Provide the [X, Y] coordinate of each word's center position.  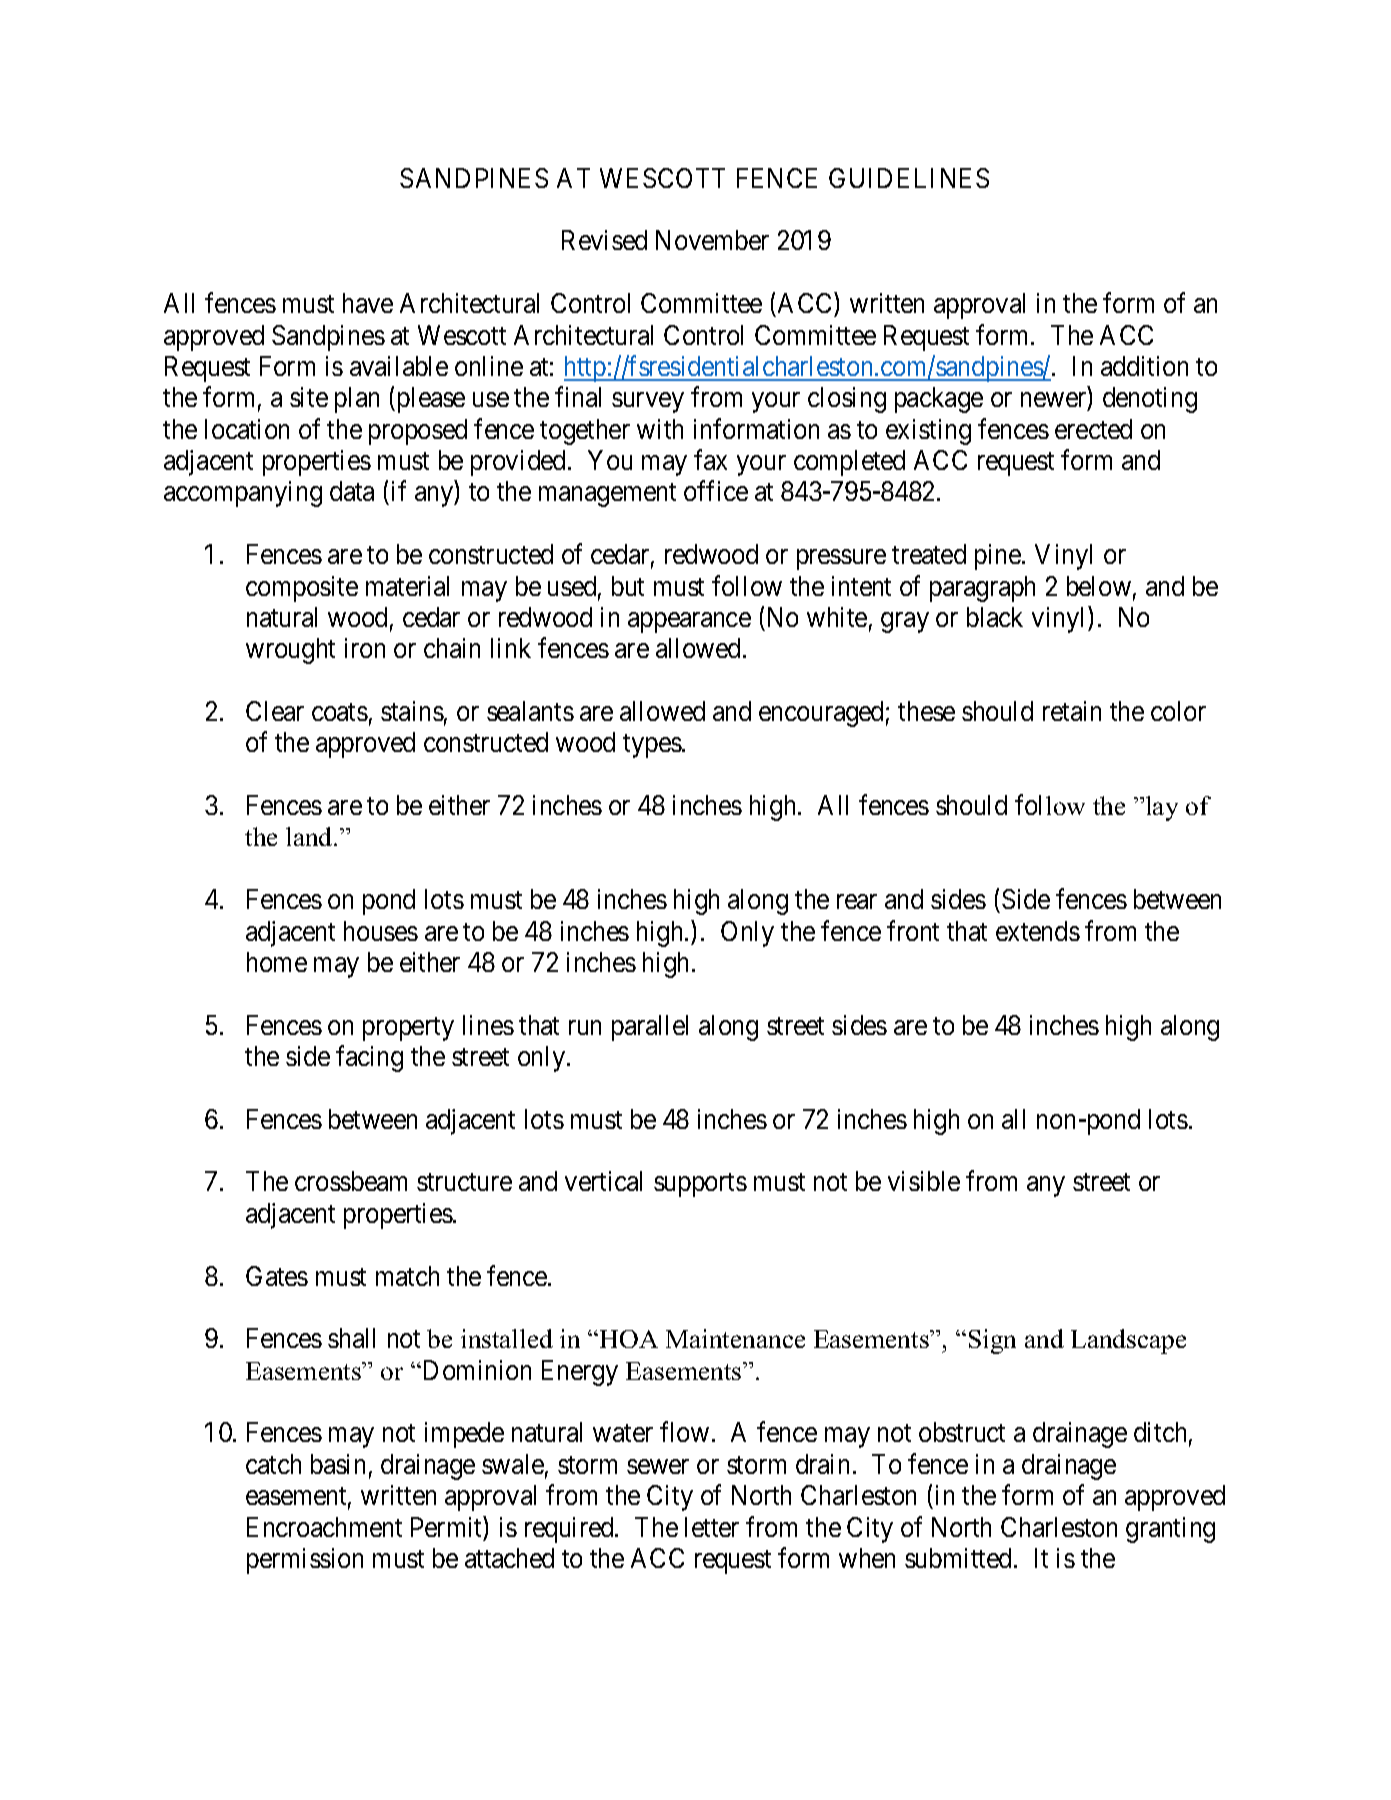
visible [924, 1181]
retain [1072, 711]
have [368, 303]
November [712, 240]
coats [340, 712]
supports [700, 1185]
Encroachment [324, 1527]
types [652, 746]
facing [369, 1058]
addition [1144, 366]
